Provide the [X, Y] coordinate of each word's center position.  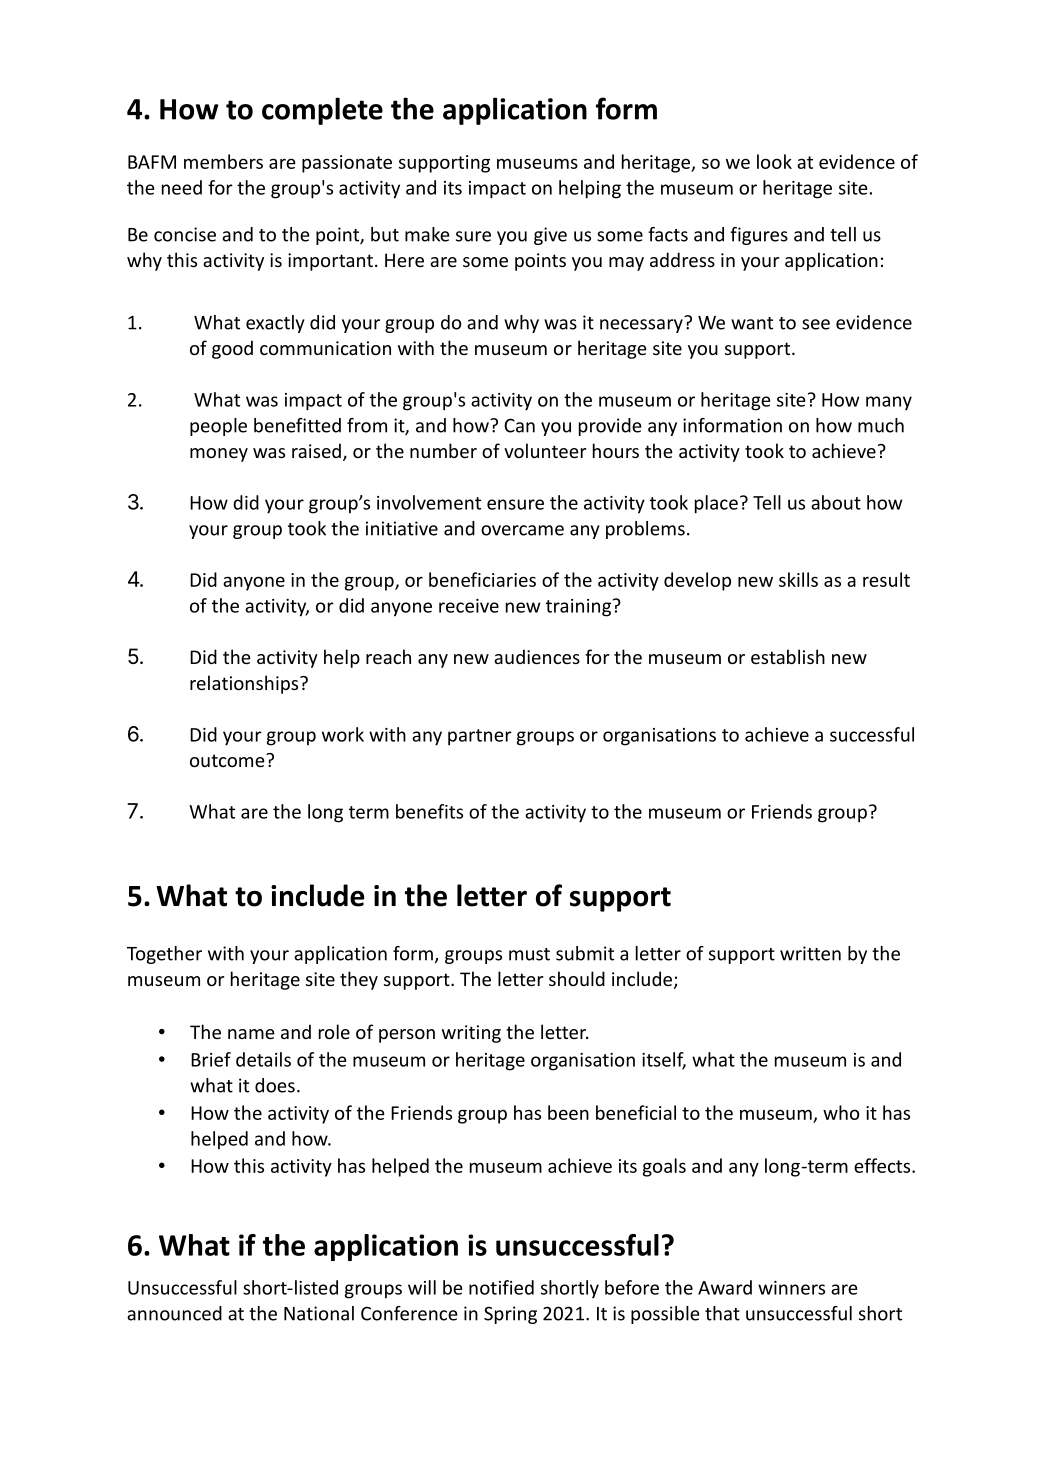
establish [788, 656]
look [774, 161]
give [550, 236]
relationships [245, 684]
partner [480, 737]
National [319, 1313]
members [223, 161]
